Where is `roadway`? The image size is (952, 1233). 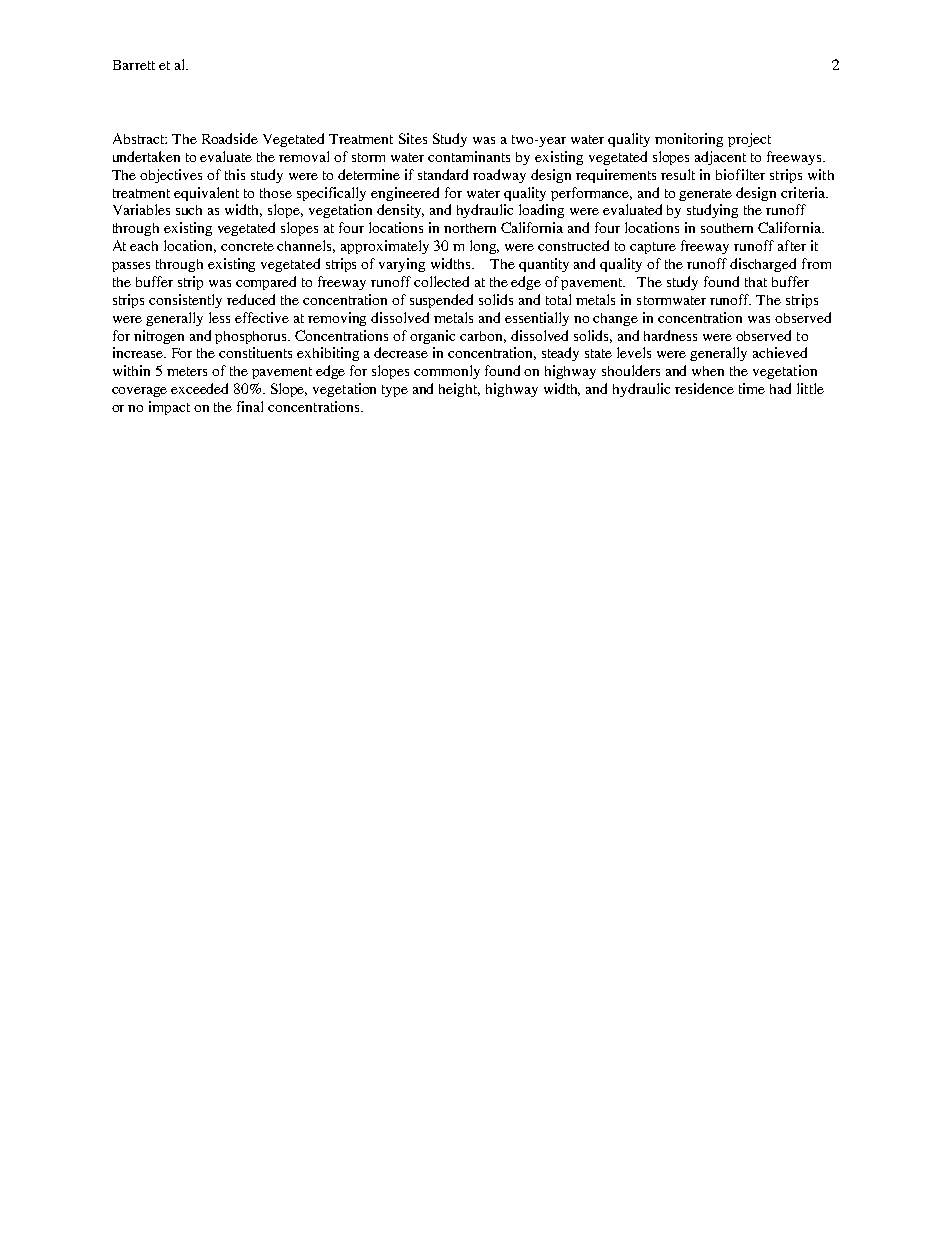 roadway is located at coordinates (499, 176).
